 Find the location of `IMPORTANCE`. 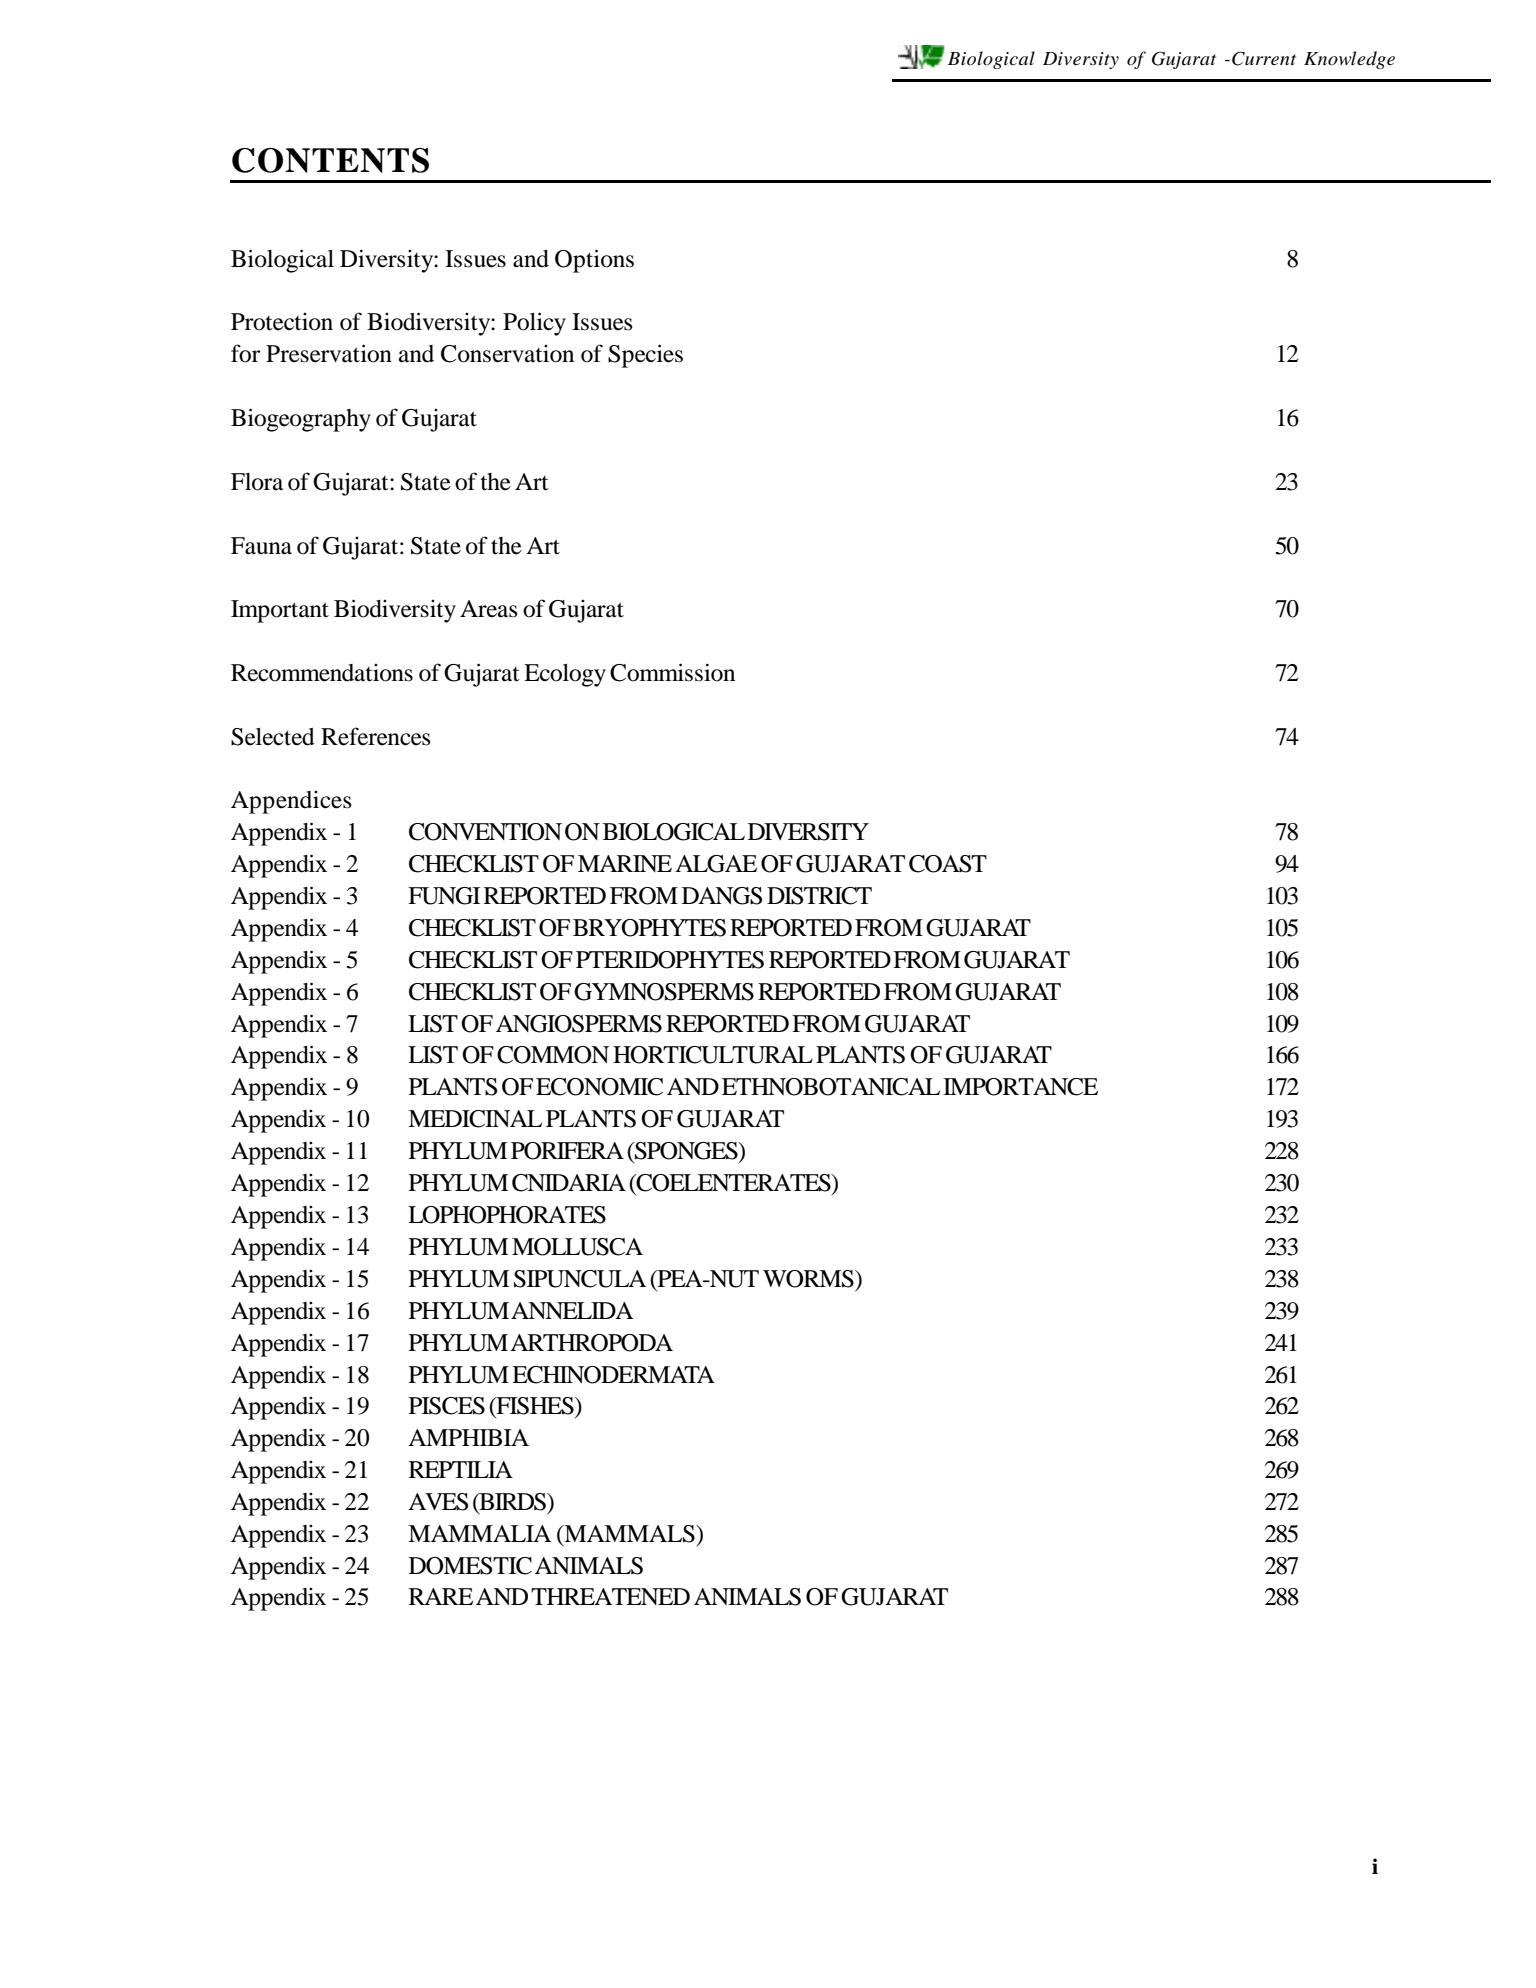

IMPORTANCE is located at coordinates (1020, 1087).
